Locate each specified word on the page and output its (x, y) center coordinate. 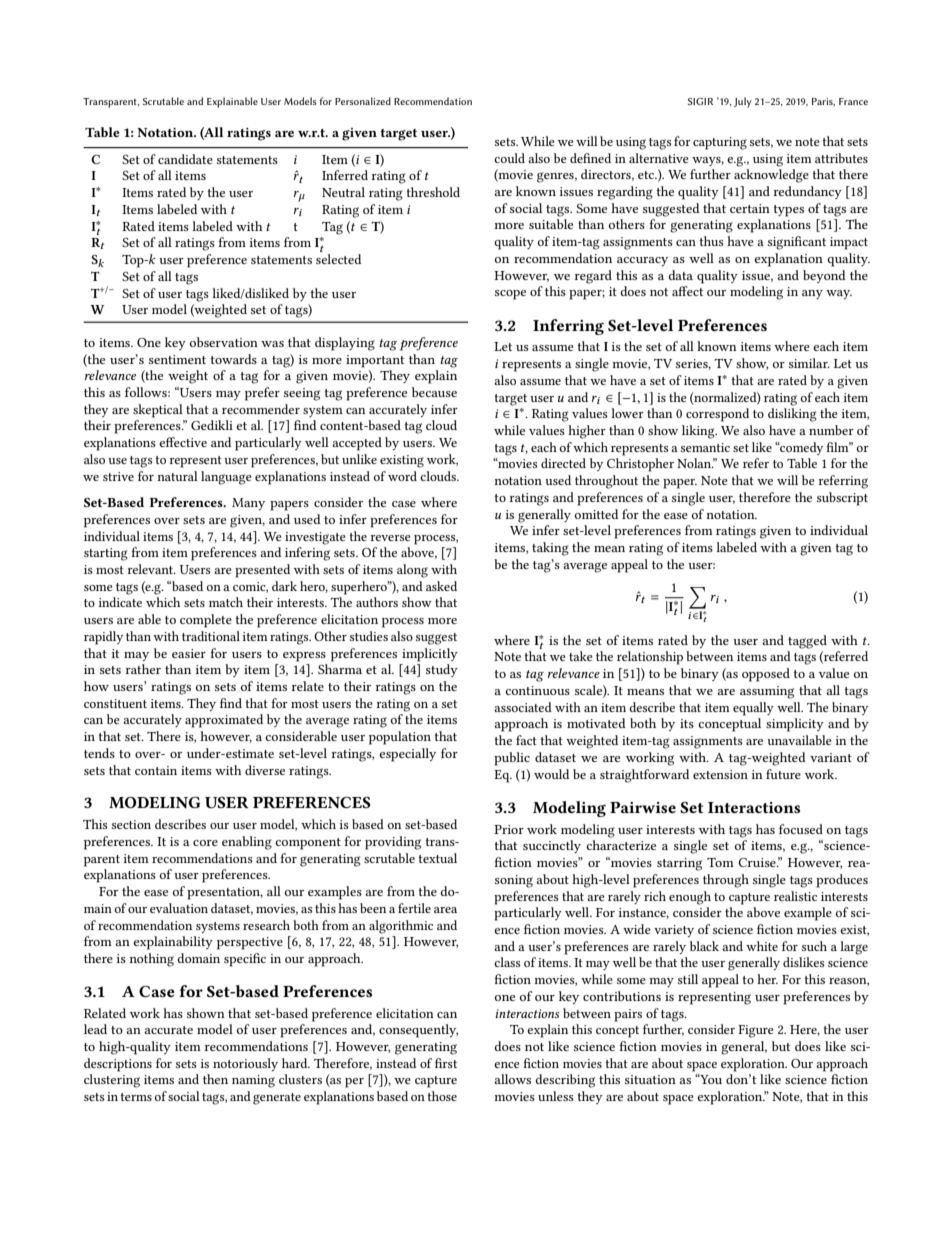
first (446, 1063)
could (509, 158)
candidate (185, 159)
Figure (756, 1031)
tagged (807, 642)
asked (441, 586)
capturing (720, 143)
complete (206, 621)
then (215, 1079)
